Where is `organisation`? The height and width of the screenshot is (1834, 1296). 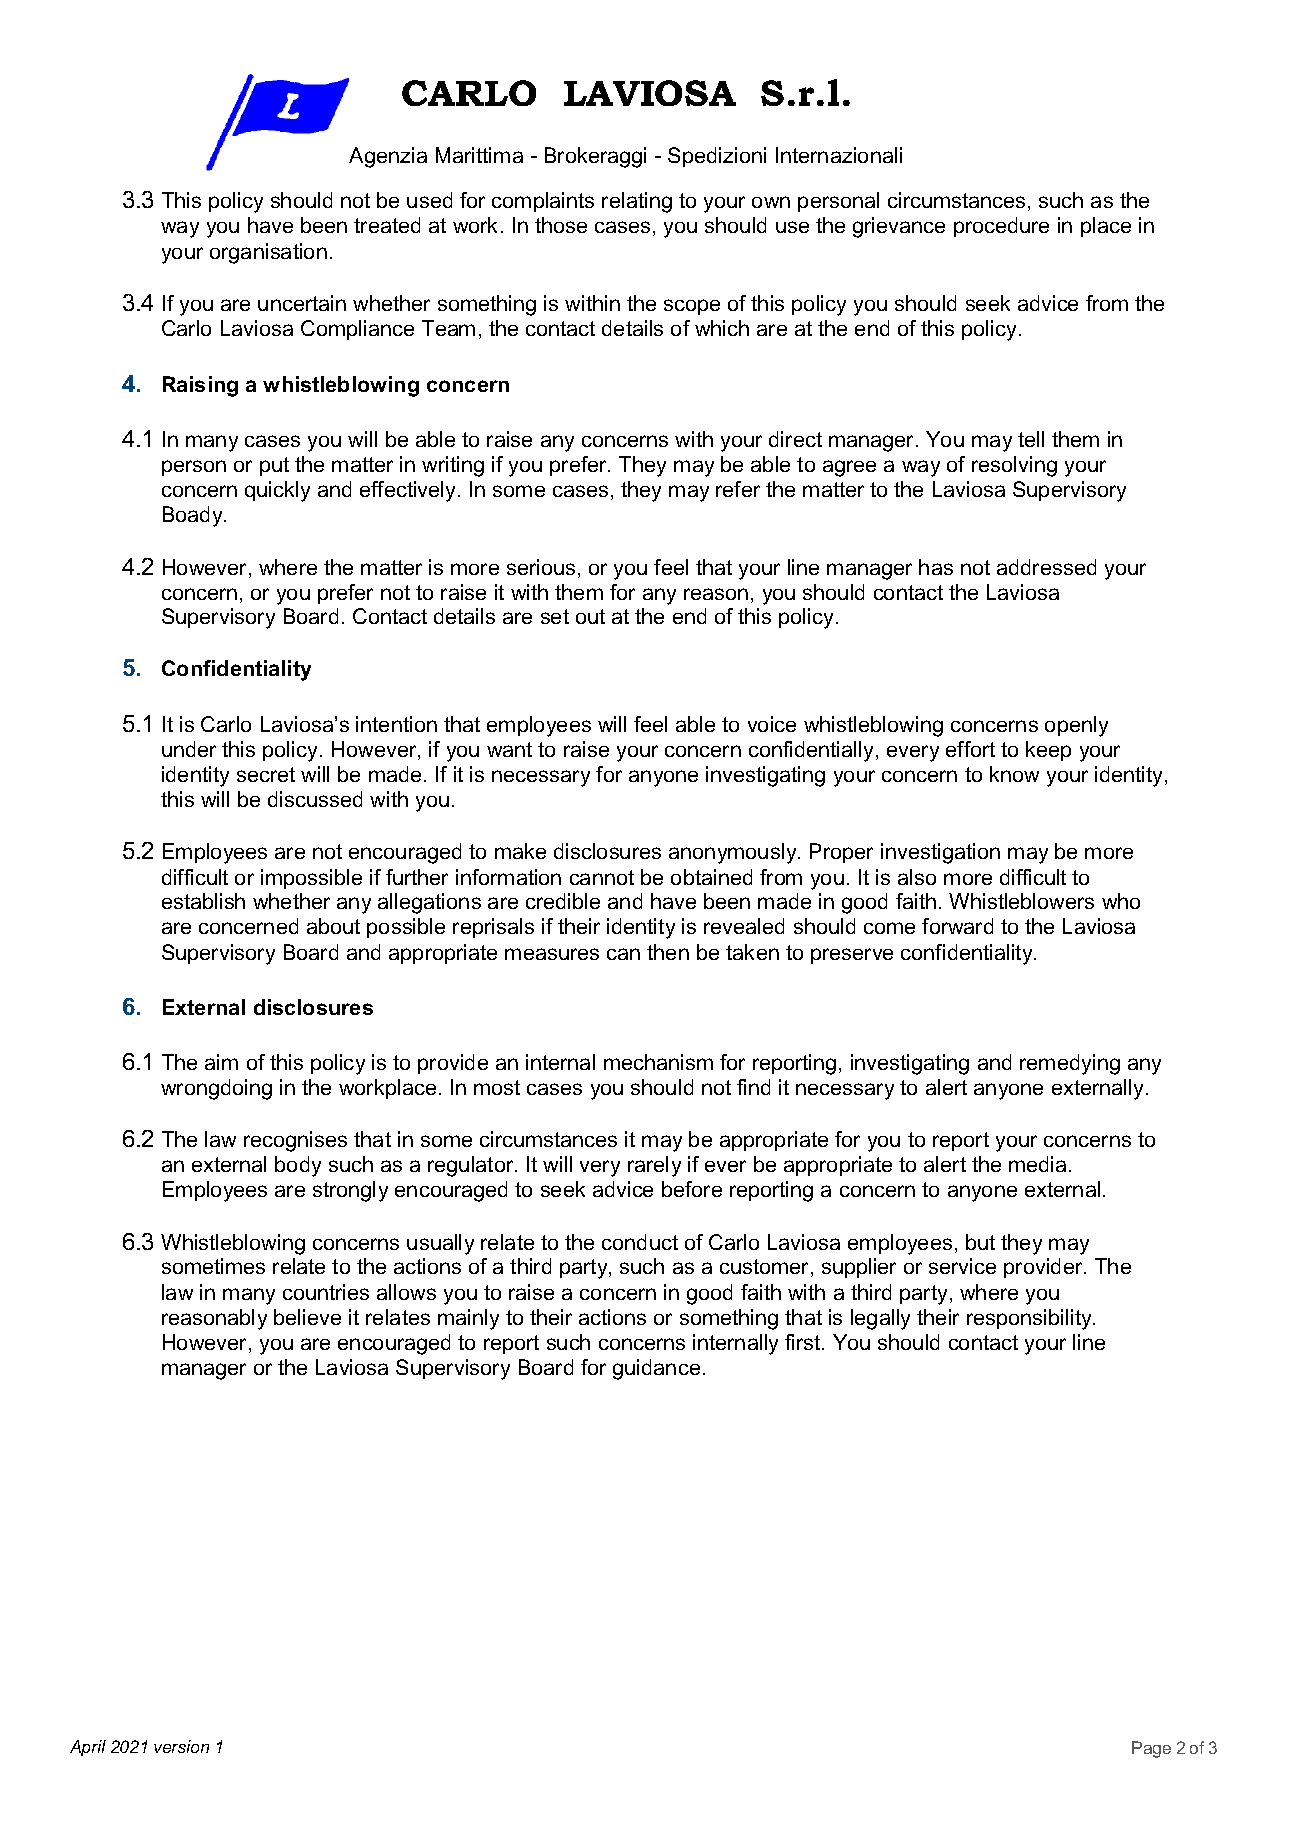
organisation is located at coordinates (268, 253).
